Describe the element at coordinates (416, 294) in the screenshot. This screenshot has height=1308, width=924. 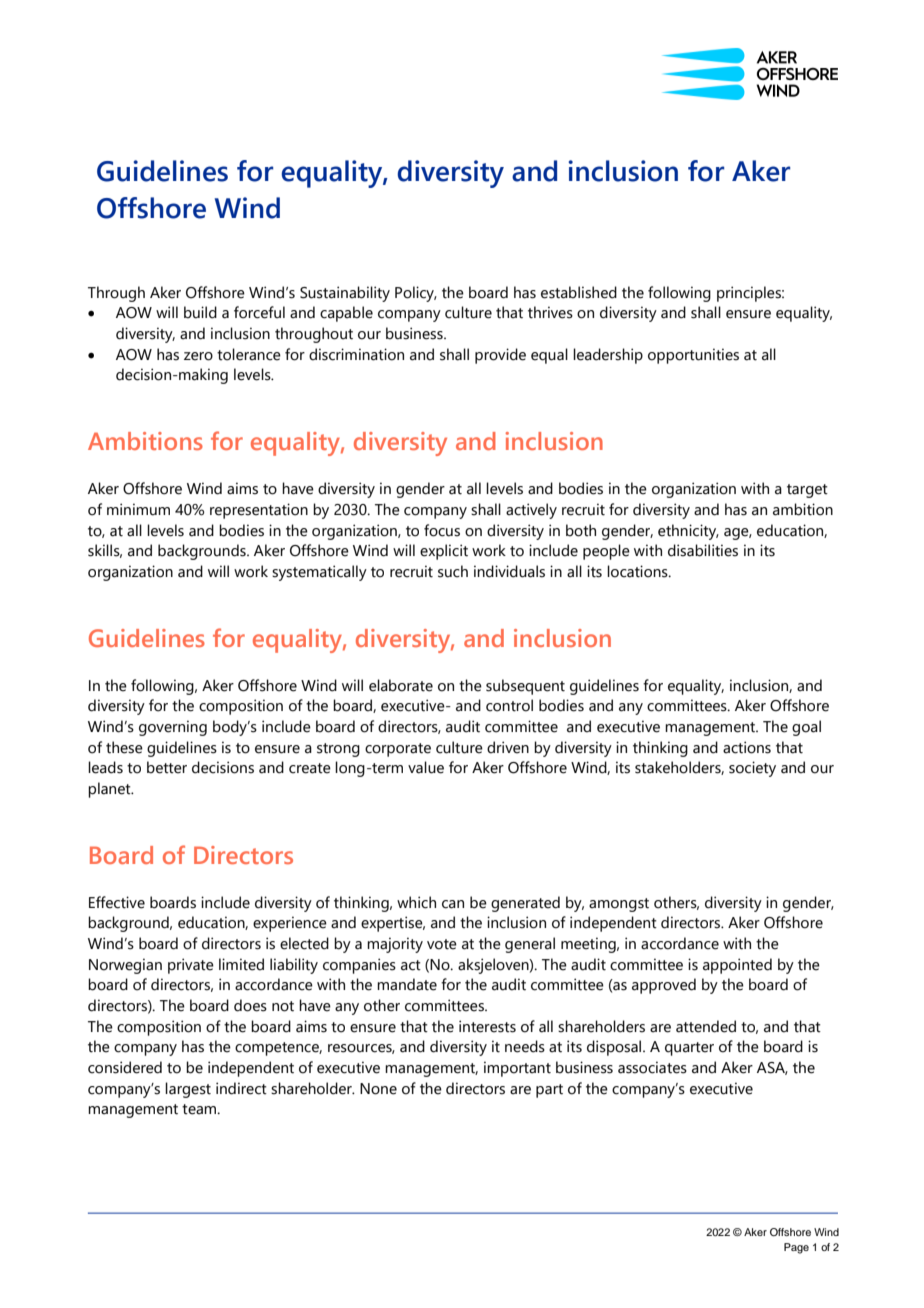
I see `Policy` at that location.
